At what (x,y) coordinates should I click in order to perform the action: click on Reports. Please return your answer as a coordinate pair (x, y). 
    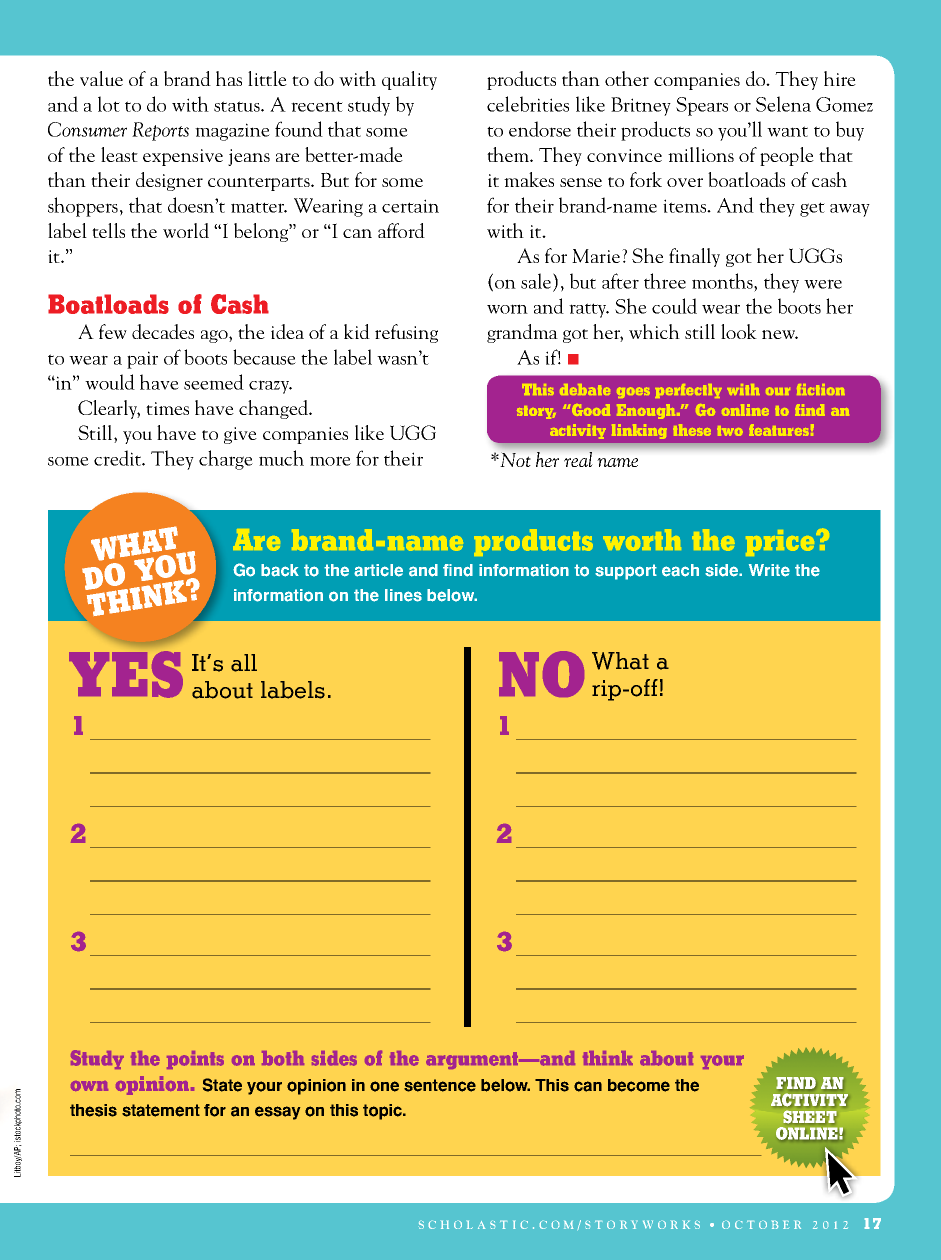
    Looking at the image, I should click on (160, 131).
